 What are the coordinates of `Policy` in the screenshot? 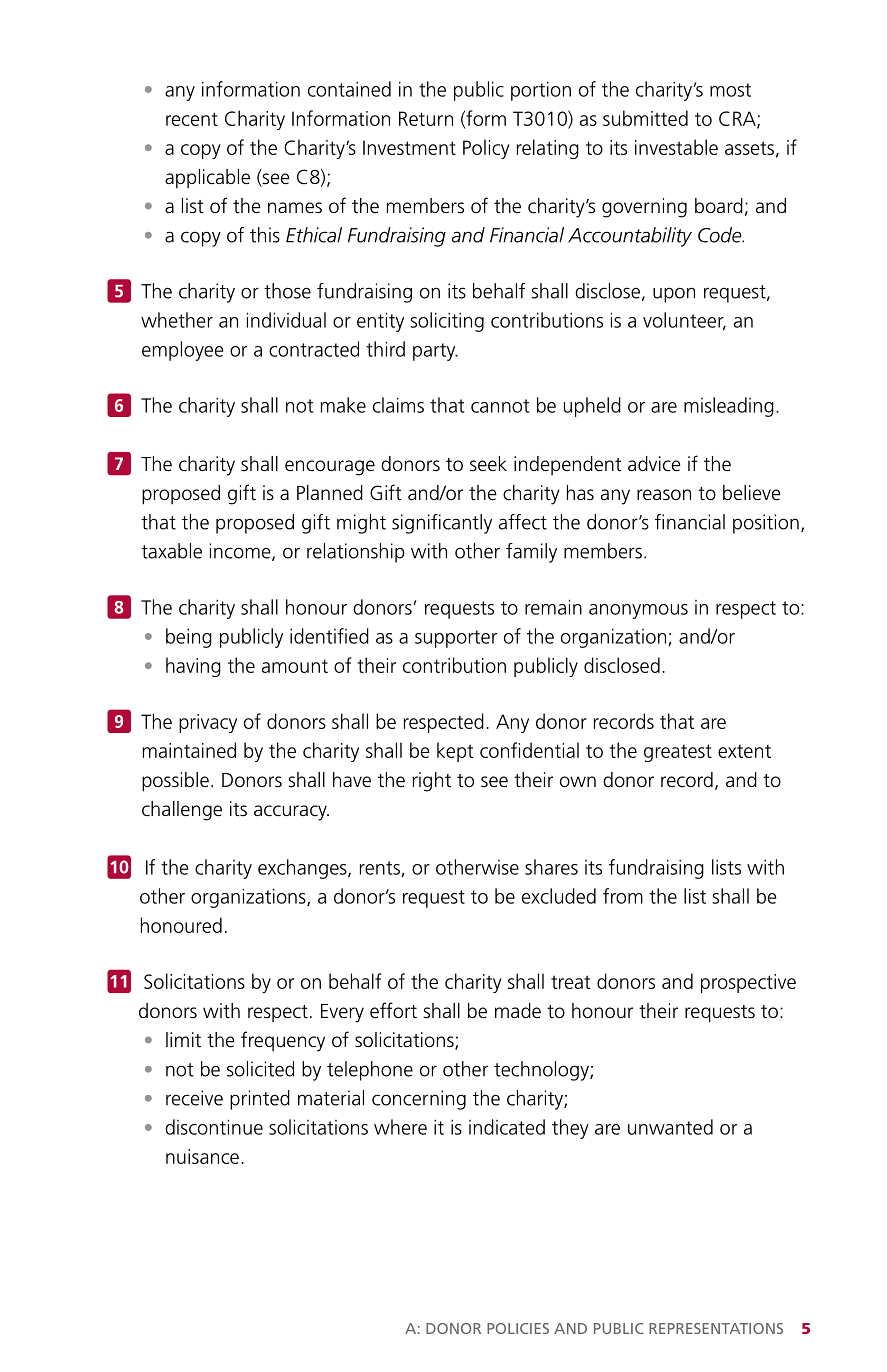 It's located at (486, 149).
